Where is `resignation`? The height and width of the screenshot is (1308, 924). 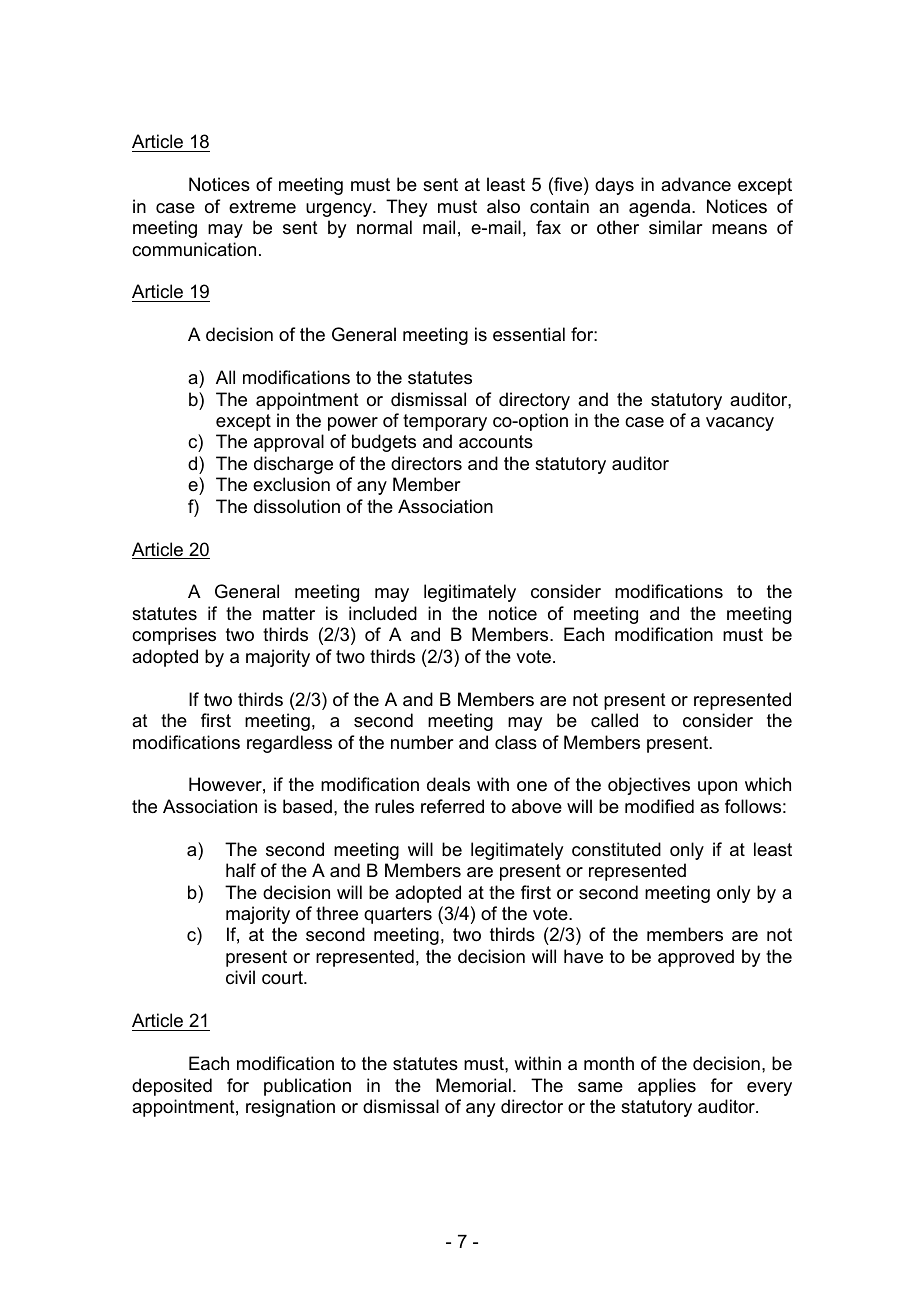 resignation is located at coordinates (290, 1108).
